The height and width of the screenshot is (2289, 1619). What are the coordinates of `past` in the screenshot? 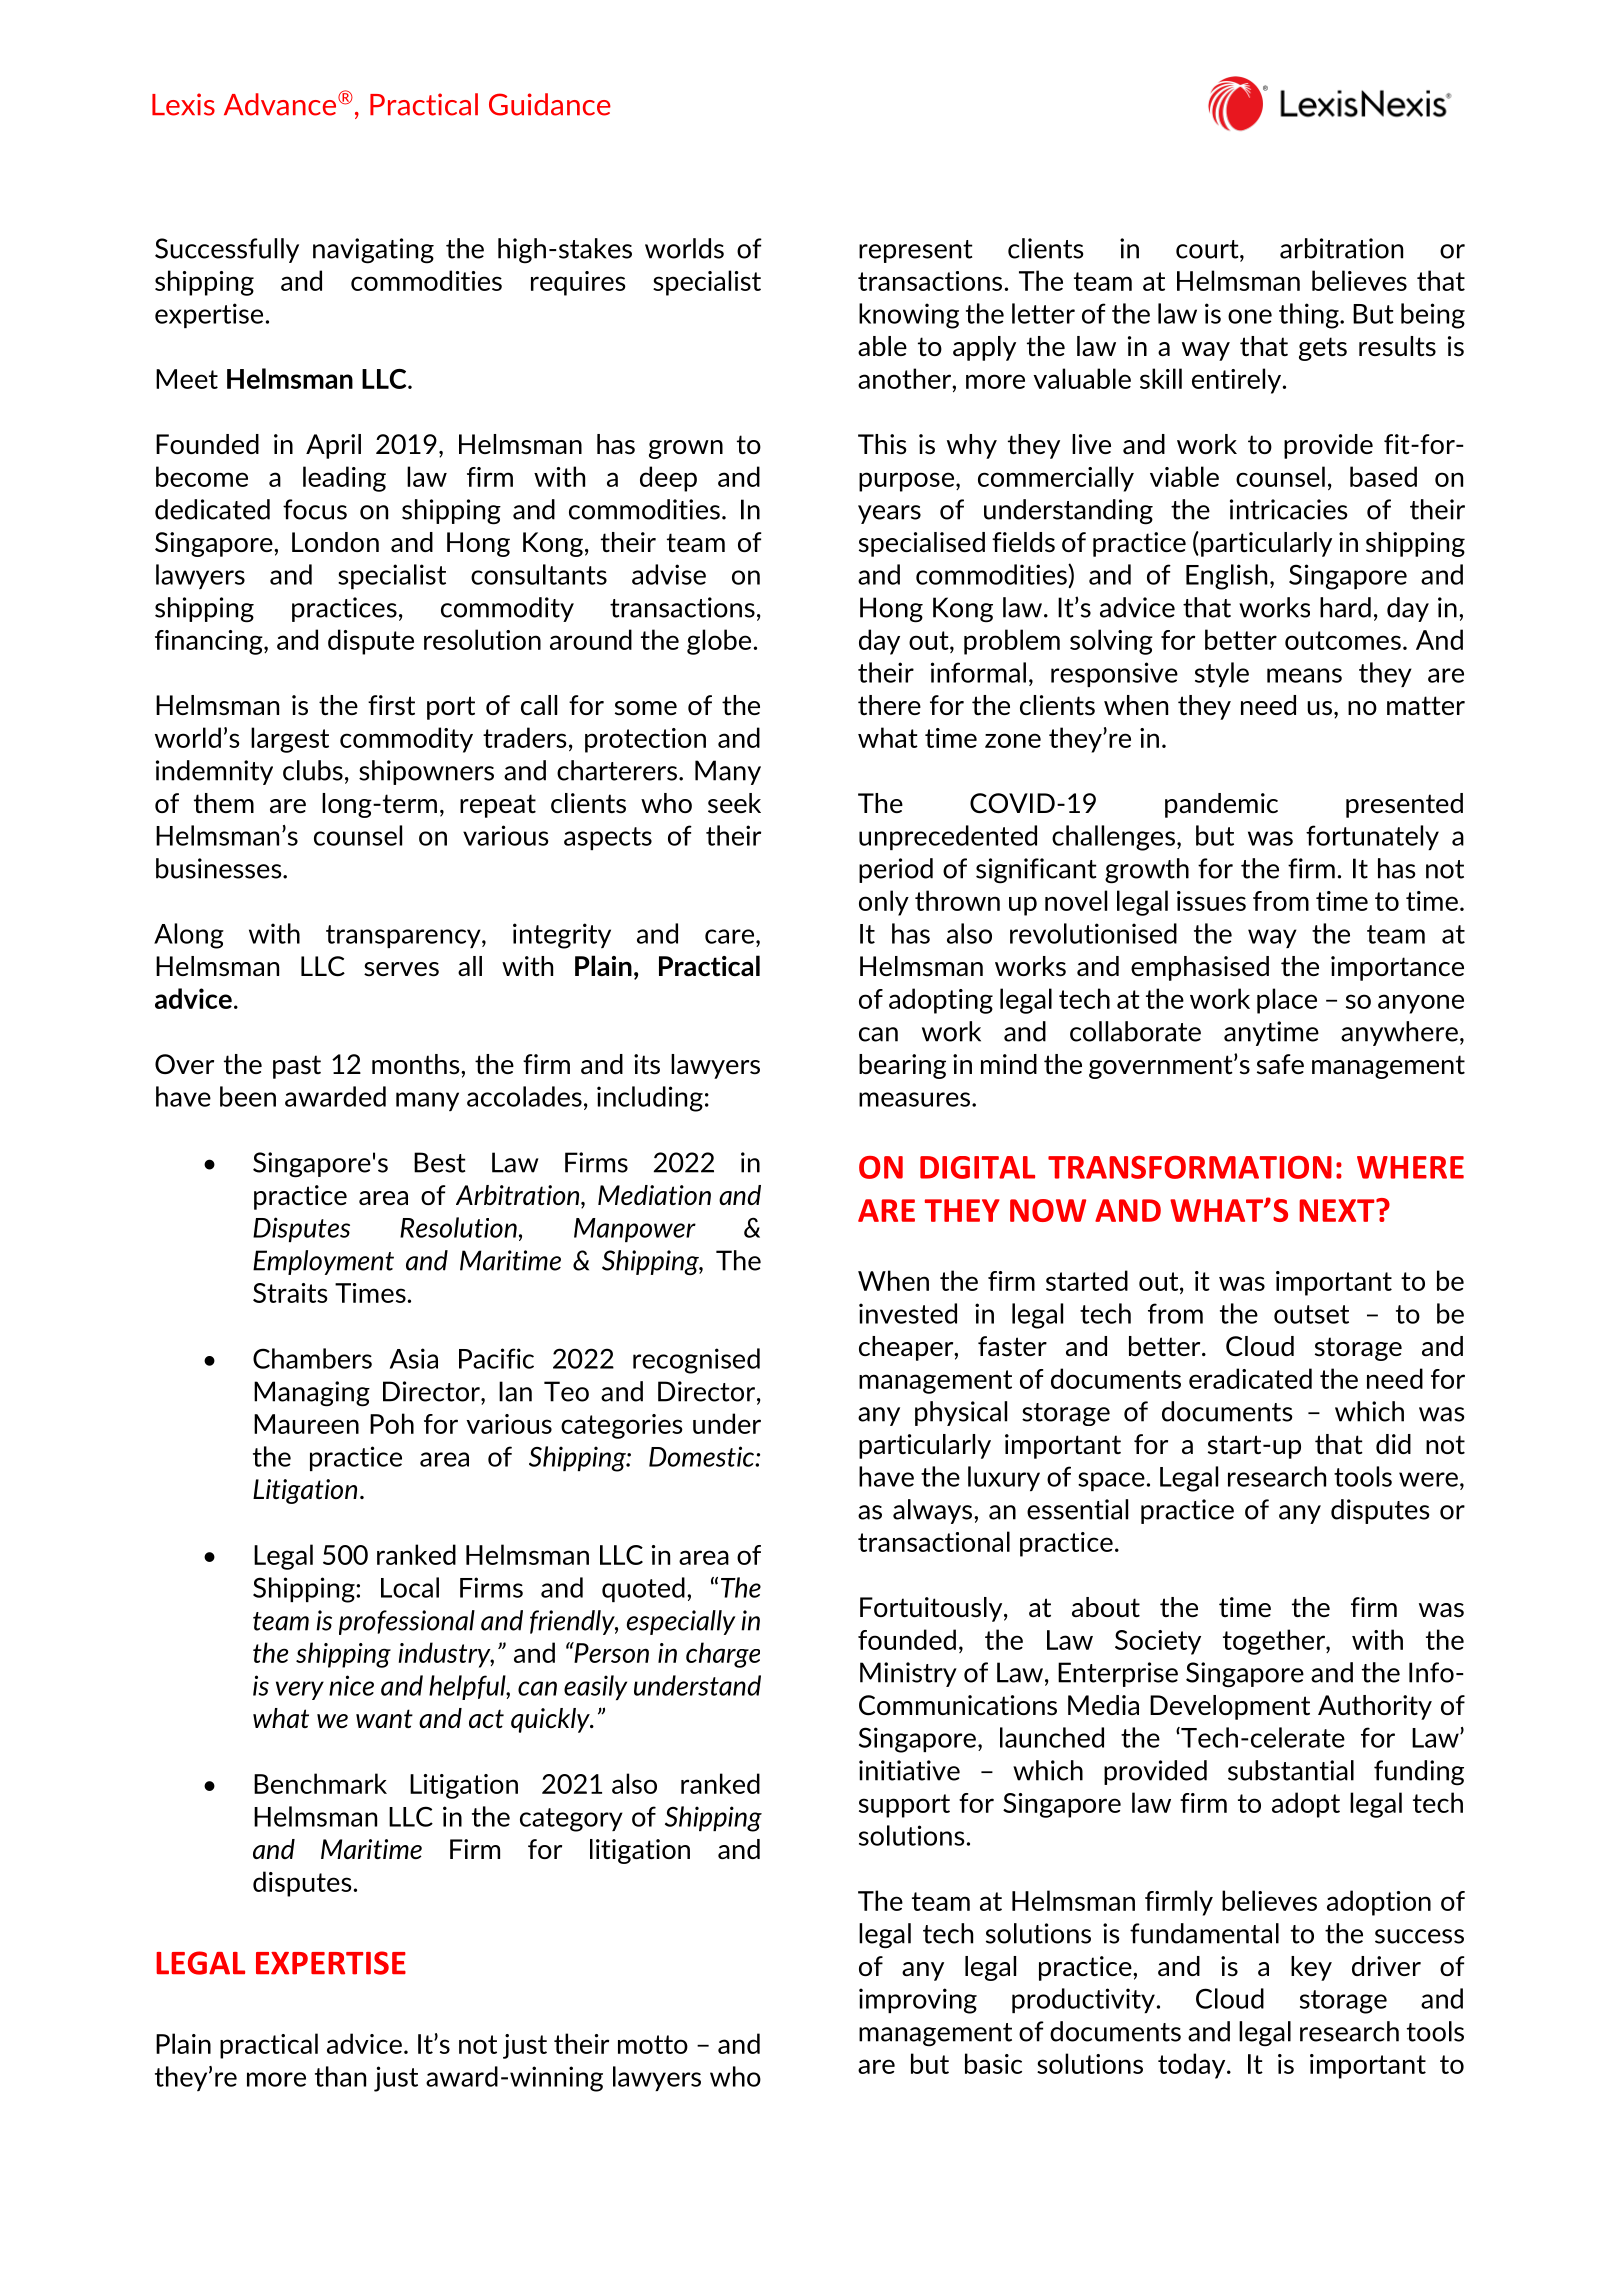 It's located at (297, 1067).
